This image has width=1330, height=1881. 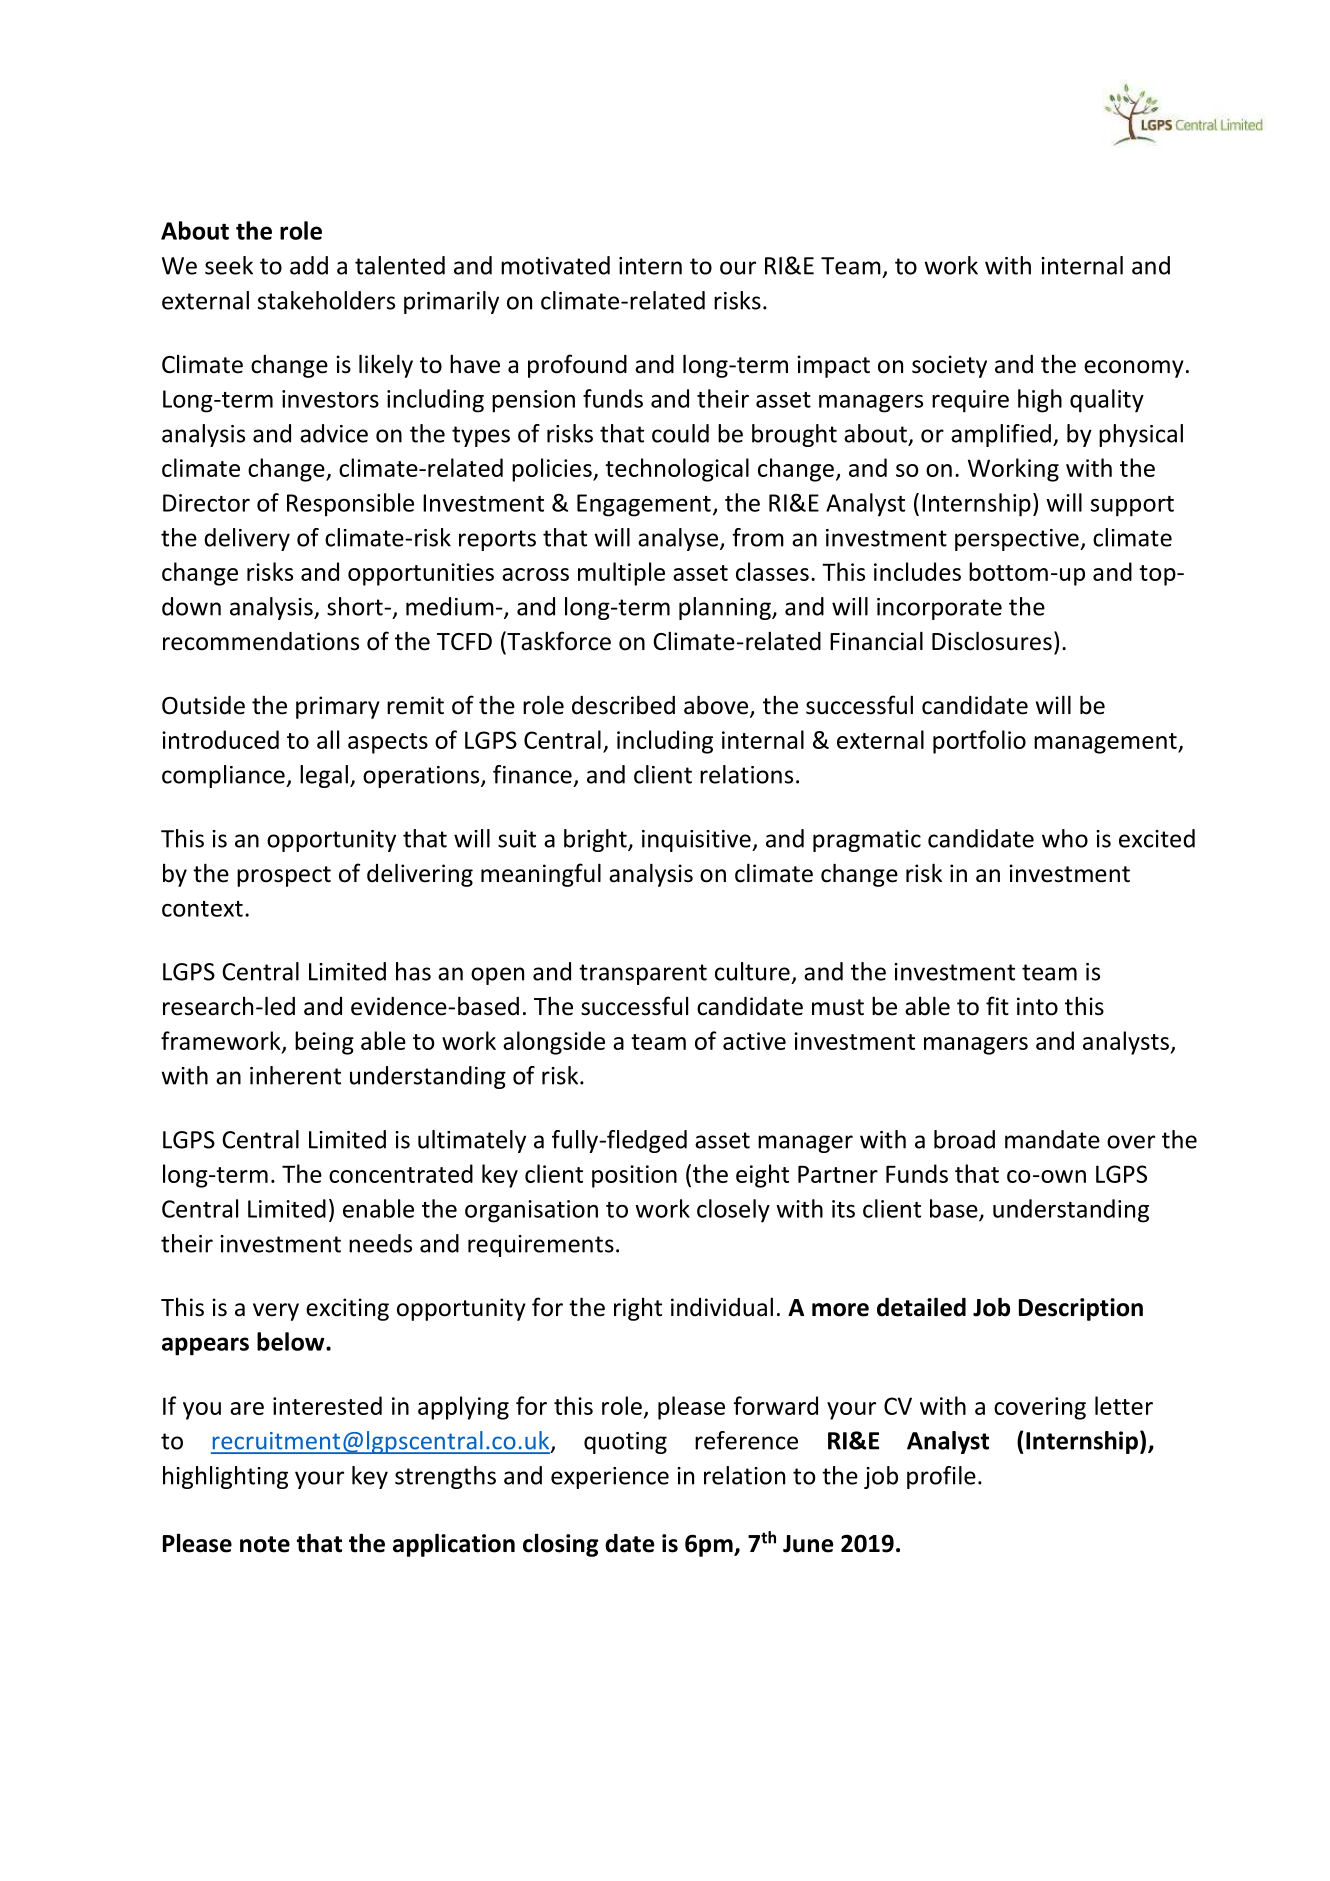 What do you see at coordinates (326, 300) in the image?
I see `stakeholders` at bounding box center [326, 300].
